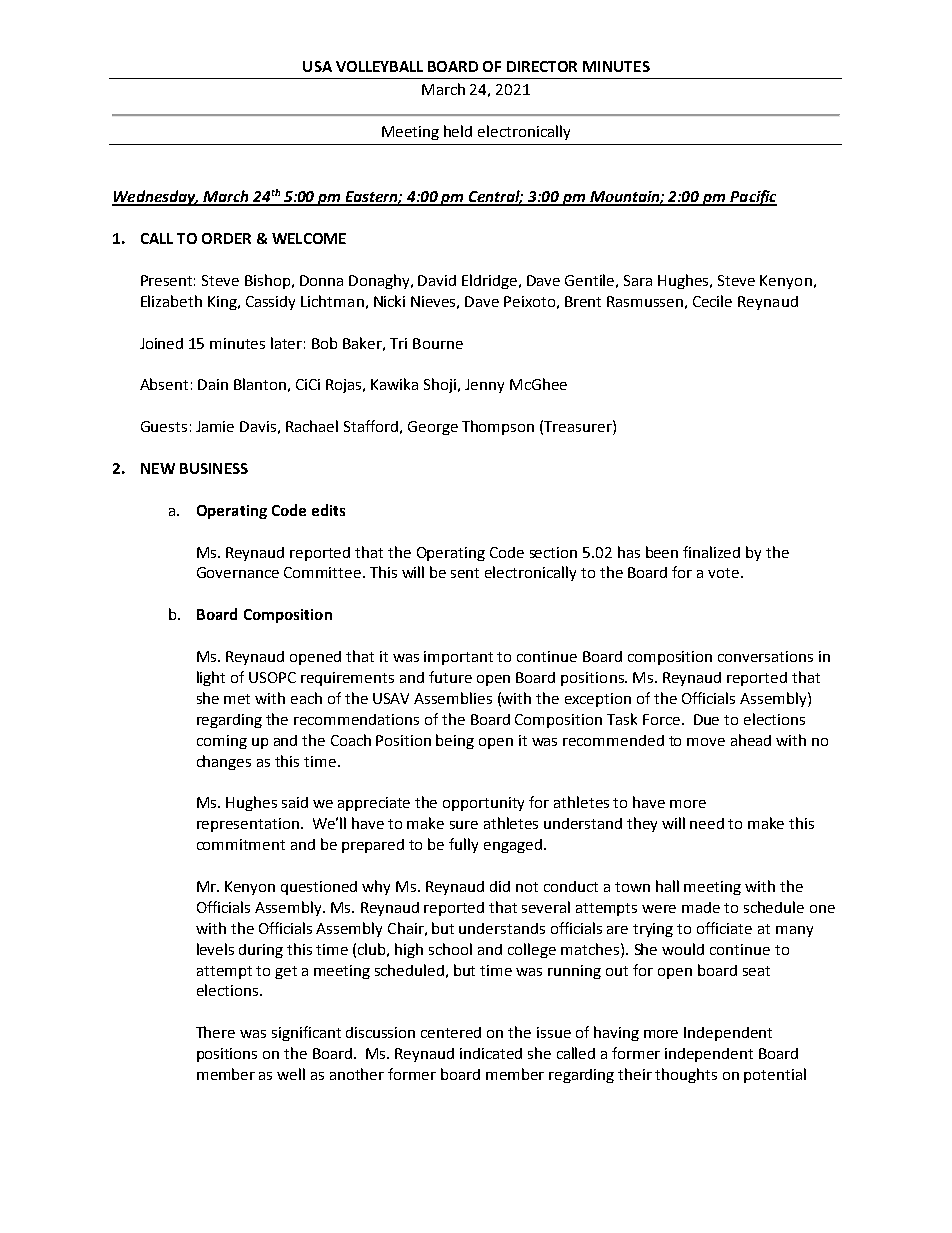 The image size is (952, 1233). Describe the element at coordinates (241, 844) in the screenshot. I see `commitment` at that location.
